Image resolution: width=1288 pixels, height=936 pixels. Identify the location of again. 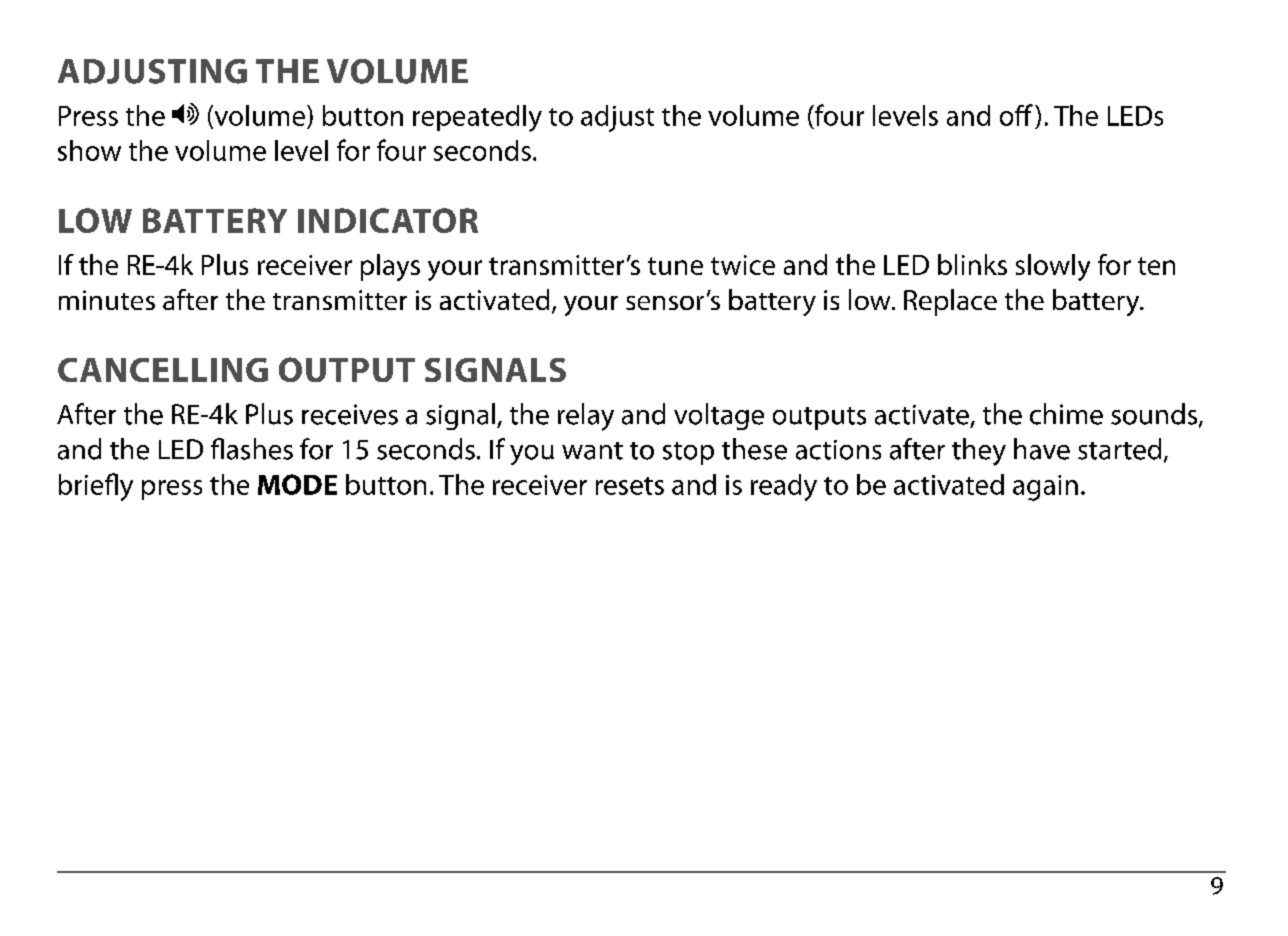
(1045, 488).
